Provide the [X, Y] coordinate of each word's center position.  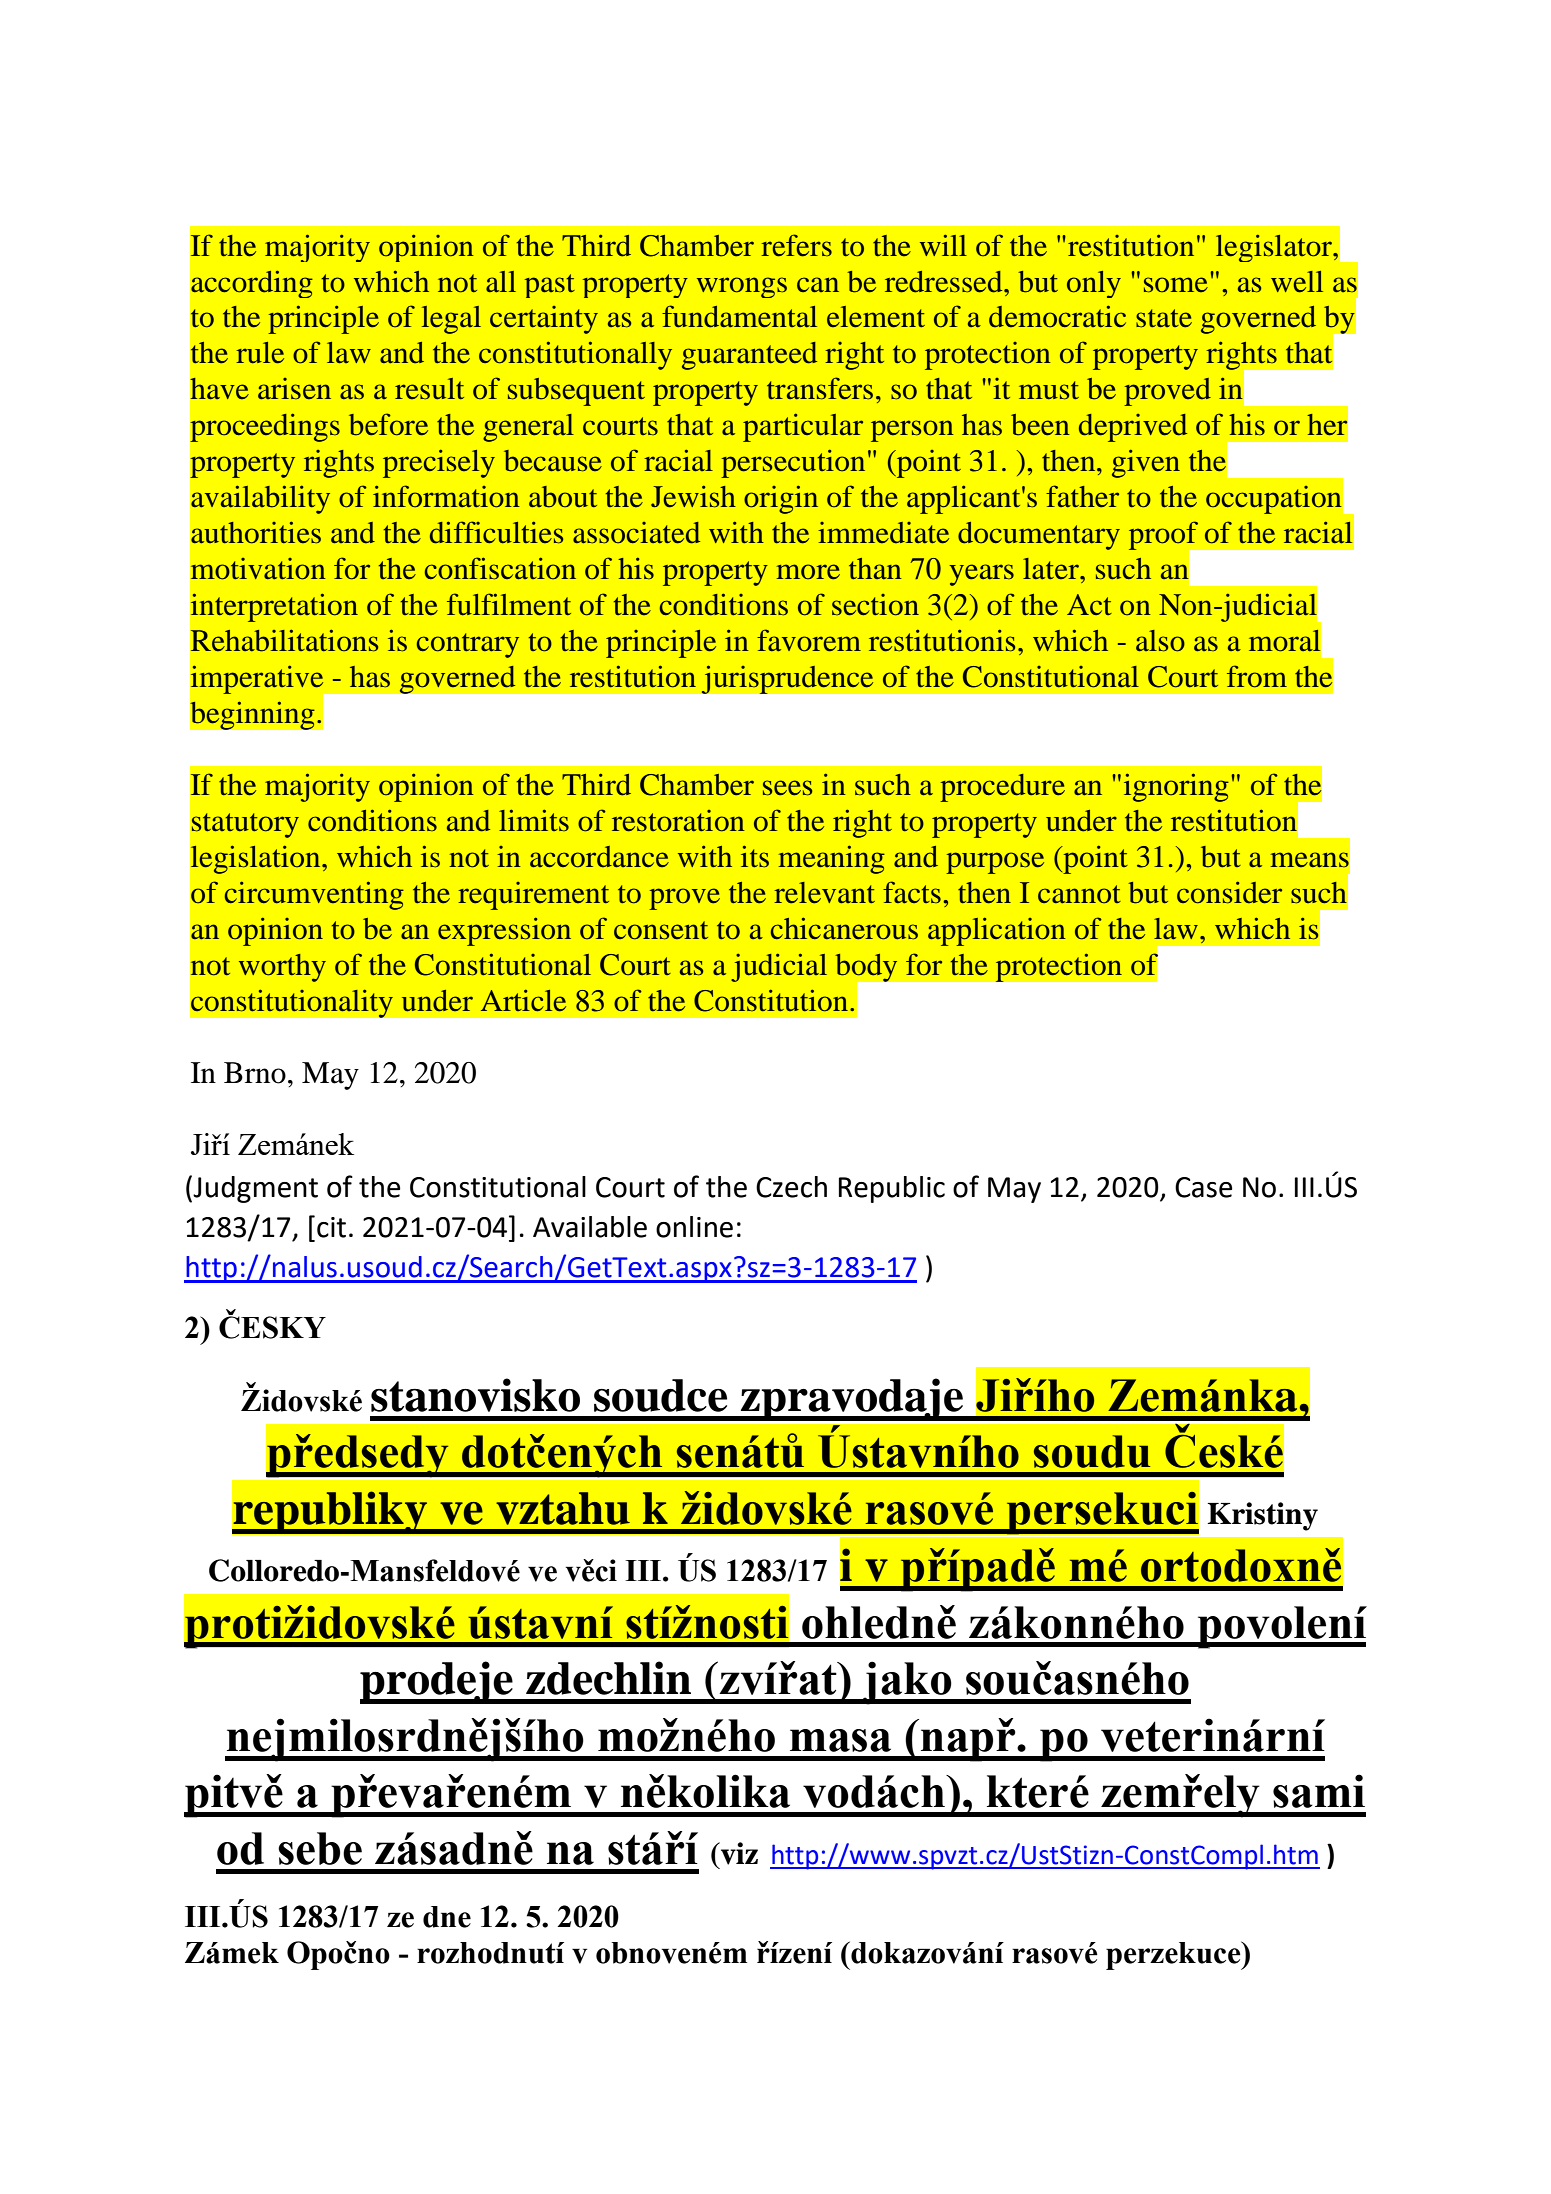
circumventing [314, 895]
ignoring [1176, 787]
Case [1203, 1187]
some [1176, 285]
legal [451, 320]
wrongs [742, 287]
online [694, 1227]
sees [787, 788]
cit [331, 1227]
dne [447, 1917]
